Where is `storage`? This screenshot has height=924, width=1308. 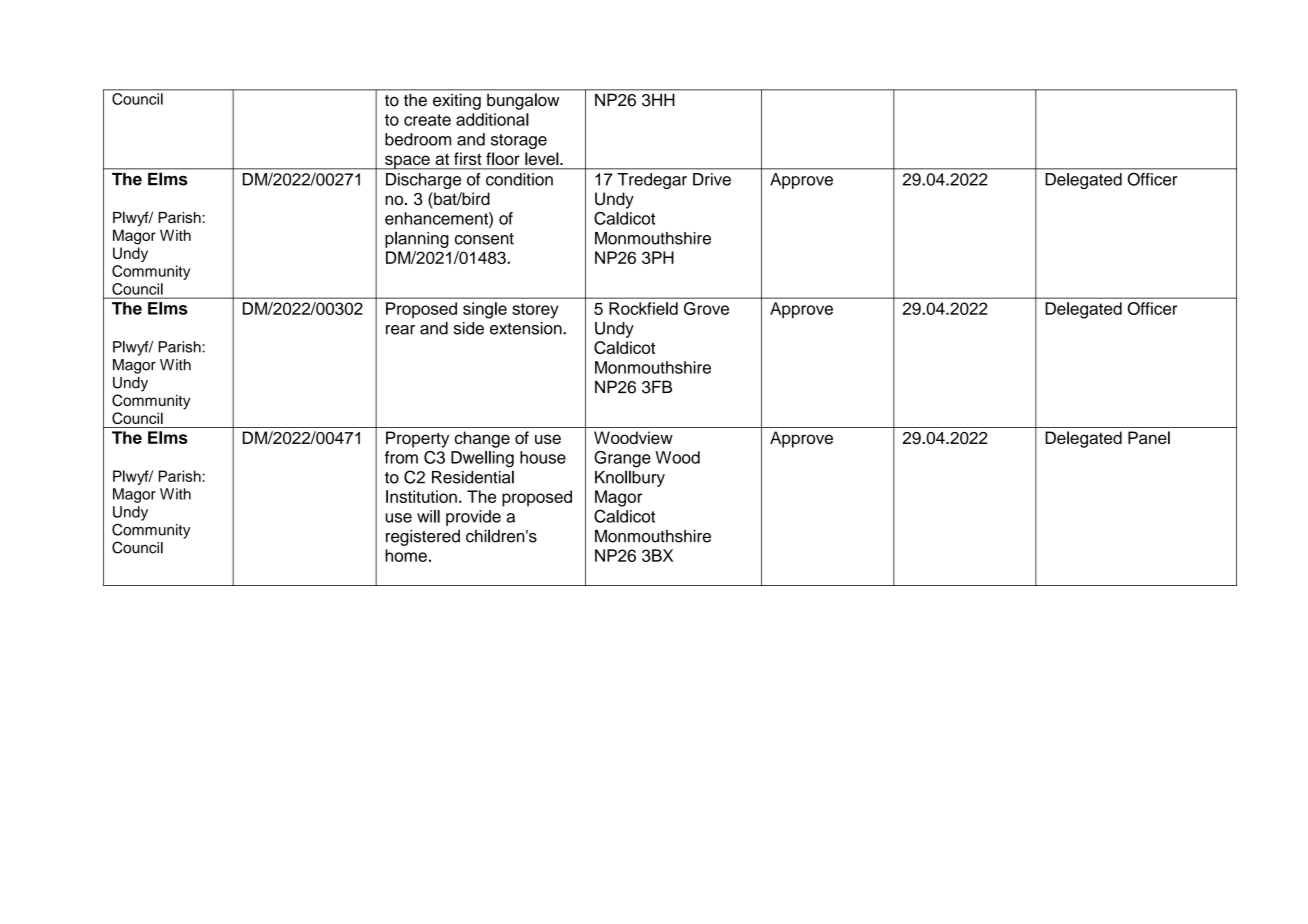 storage is located at coordinates (519, 141).
